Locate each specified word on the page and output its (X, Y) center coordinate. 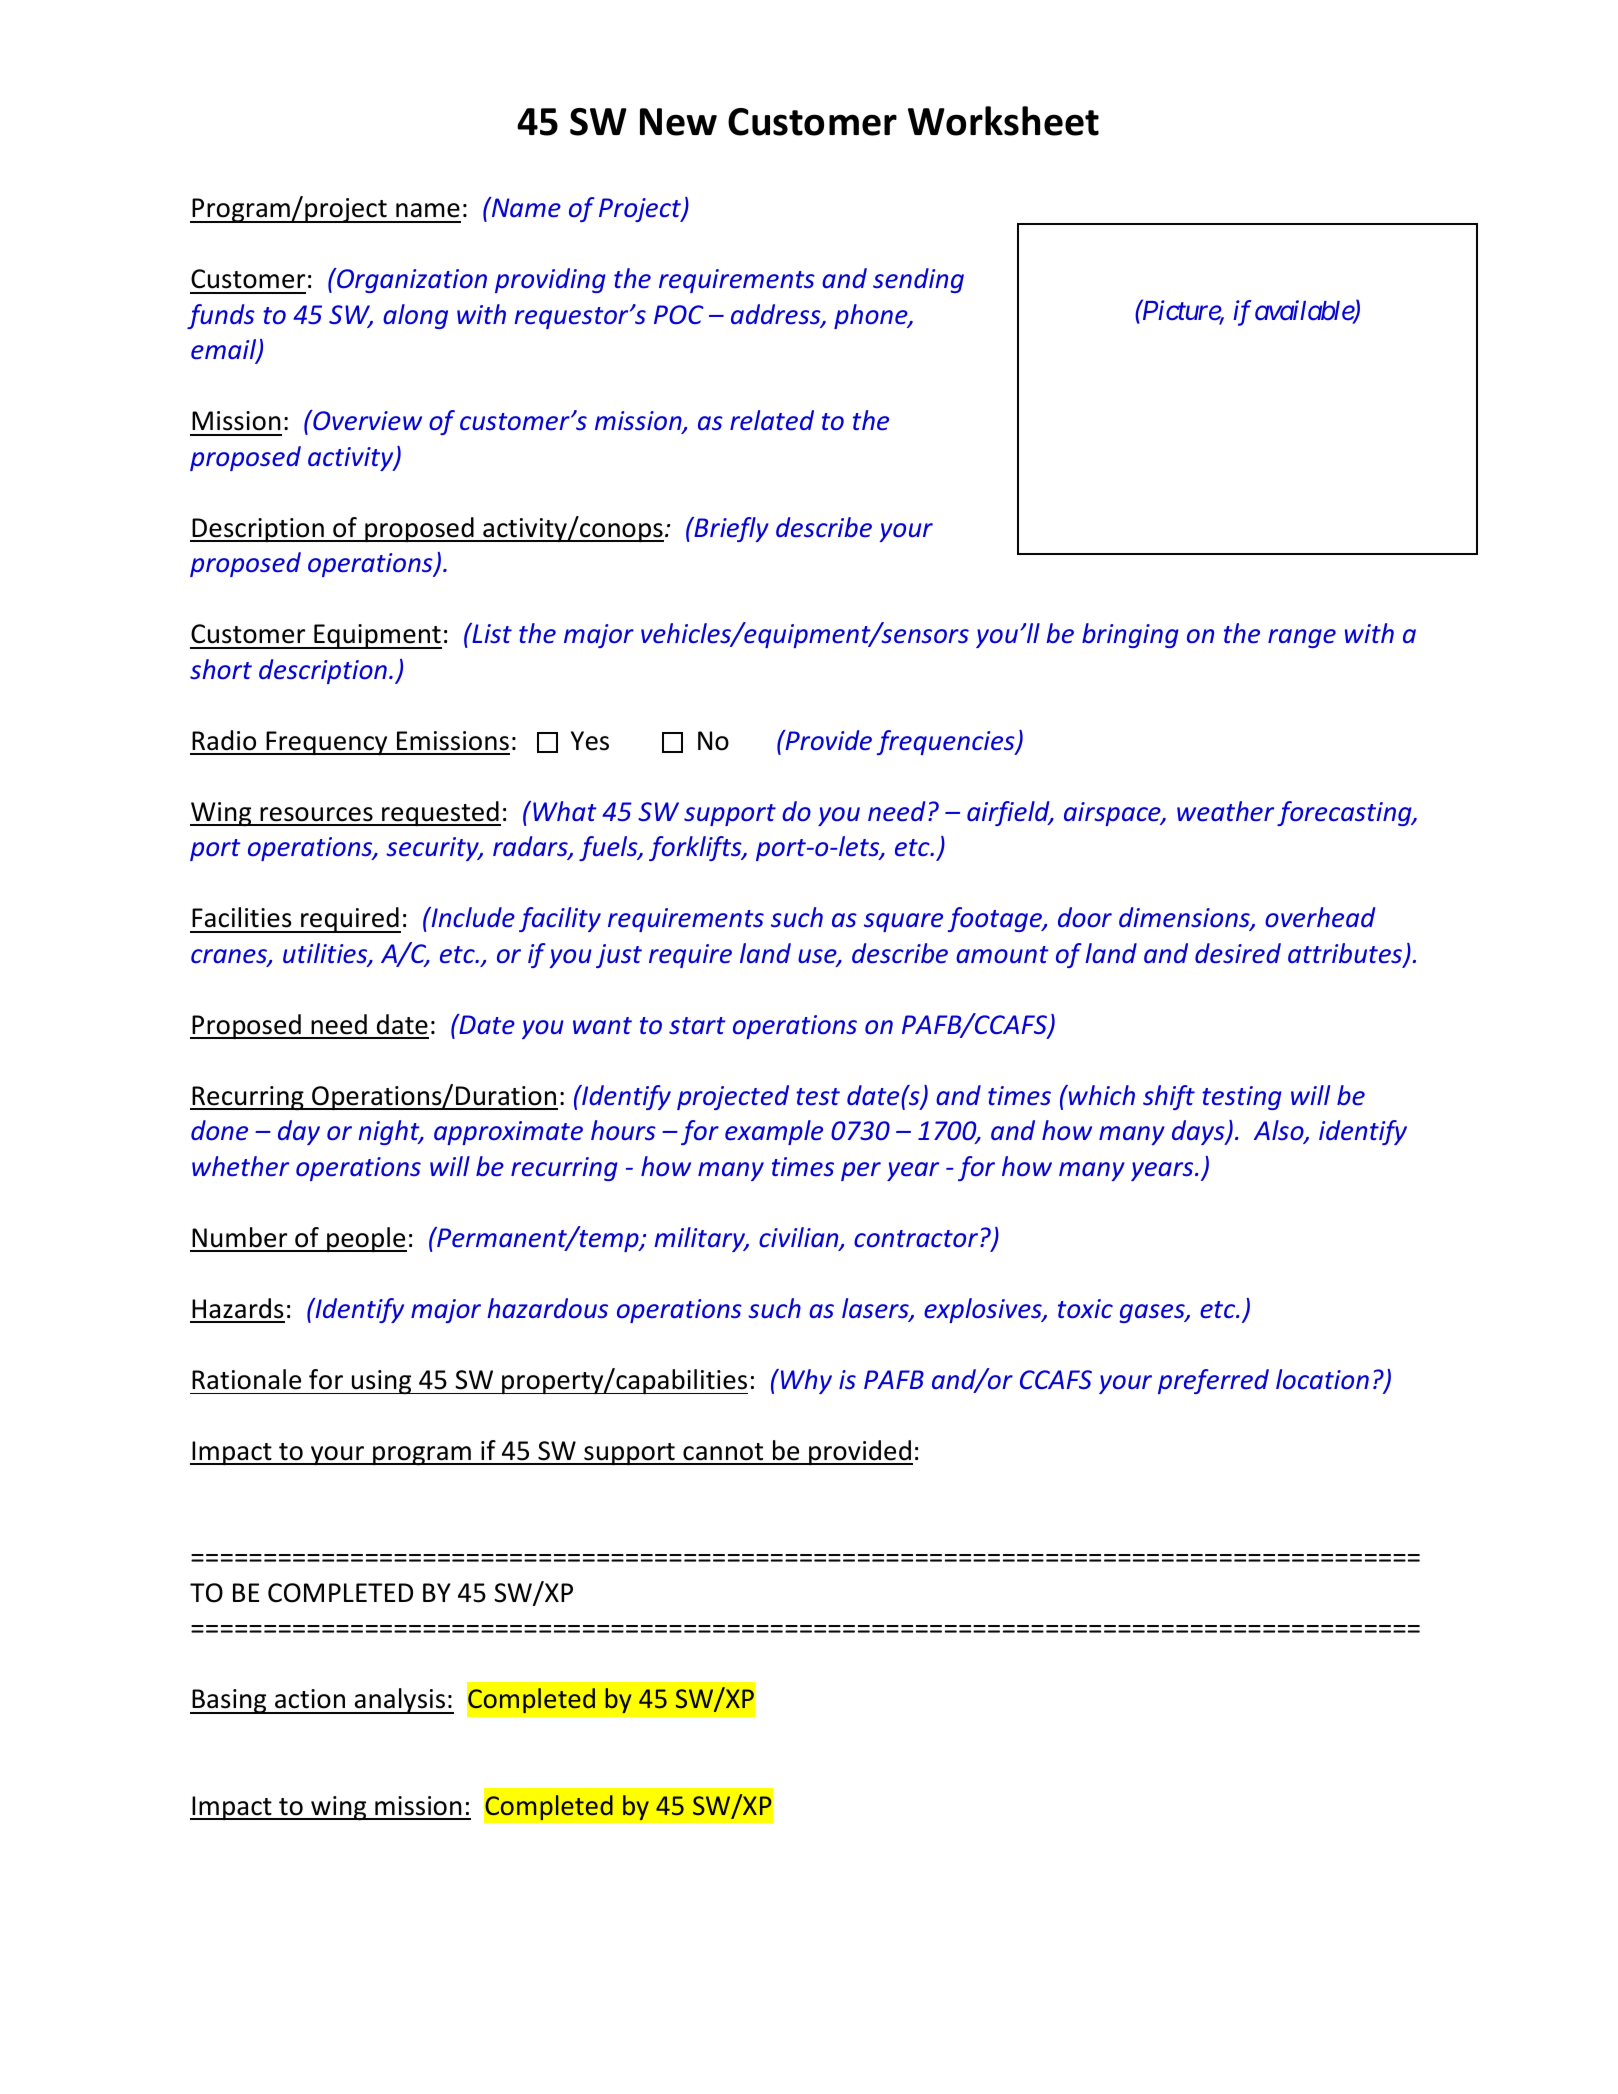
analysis (400, 1701)
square (903, 922)
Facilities (242, 917)
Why (806, 1381)
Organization (411, 280)
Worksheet (1003, 121)
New (678, 122)
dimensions (1185, 918)
